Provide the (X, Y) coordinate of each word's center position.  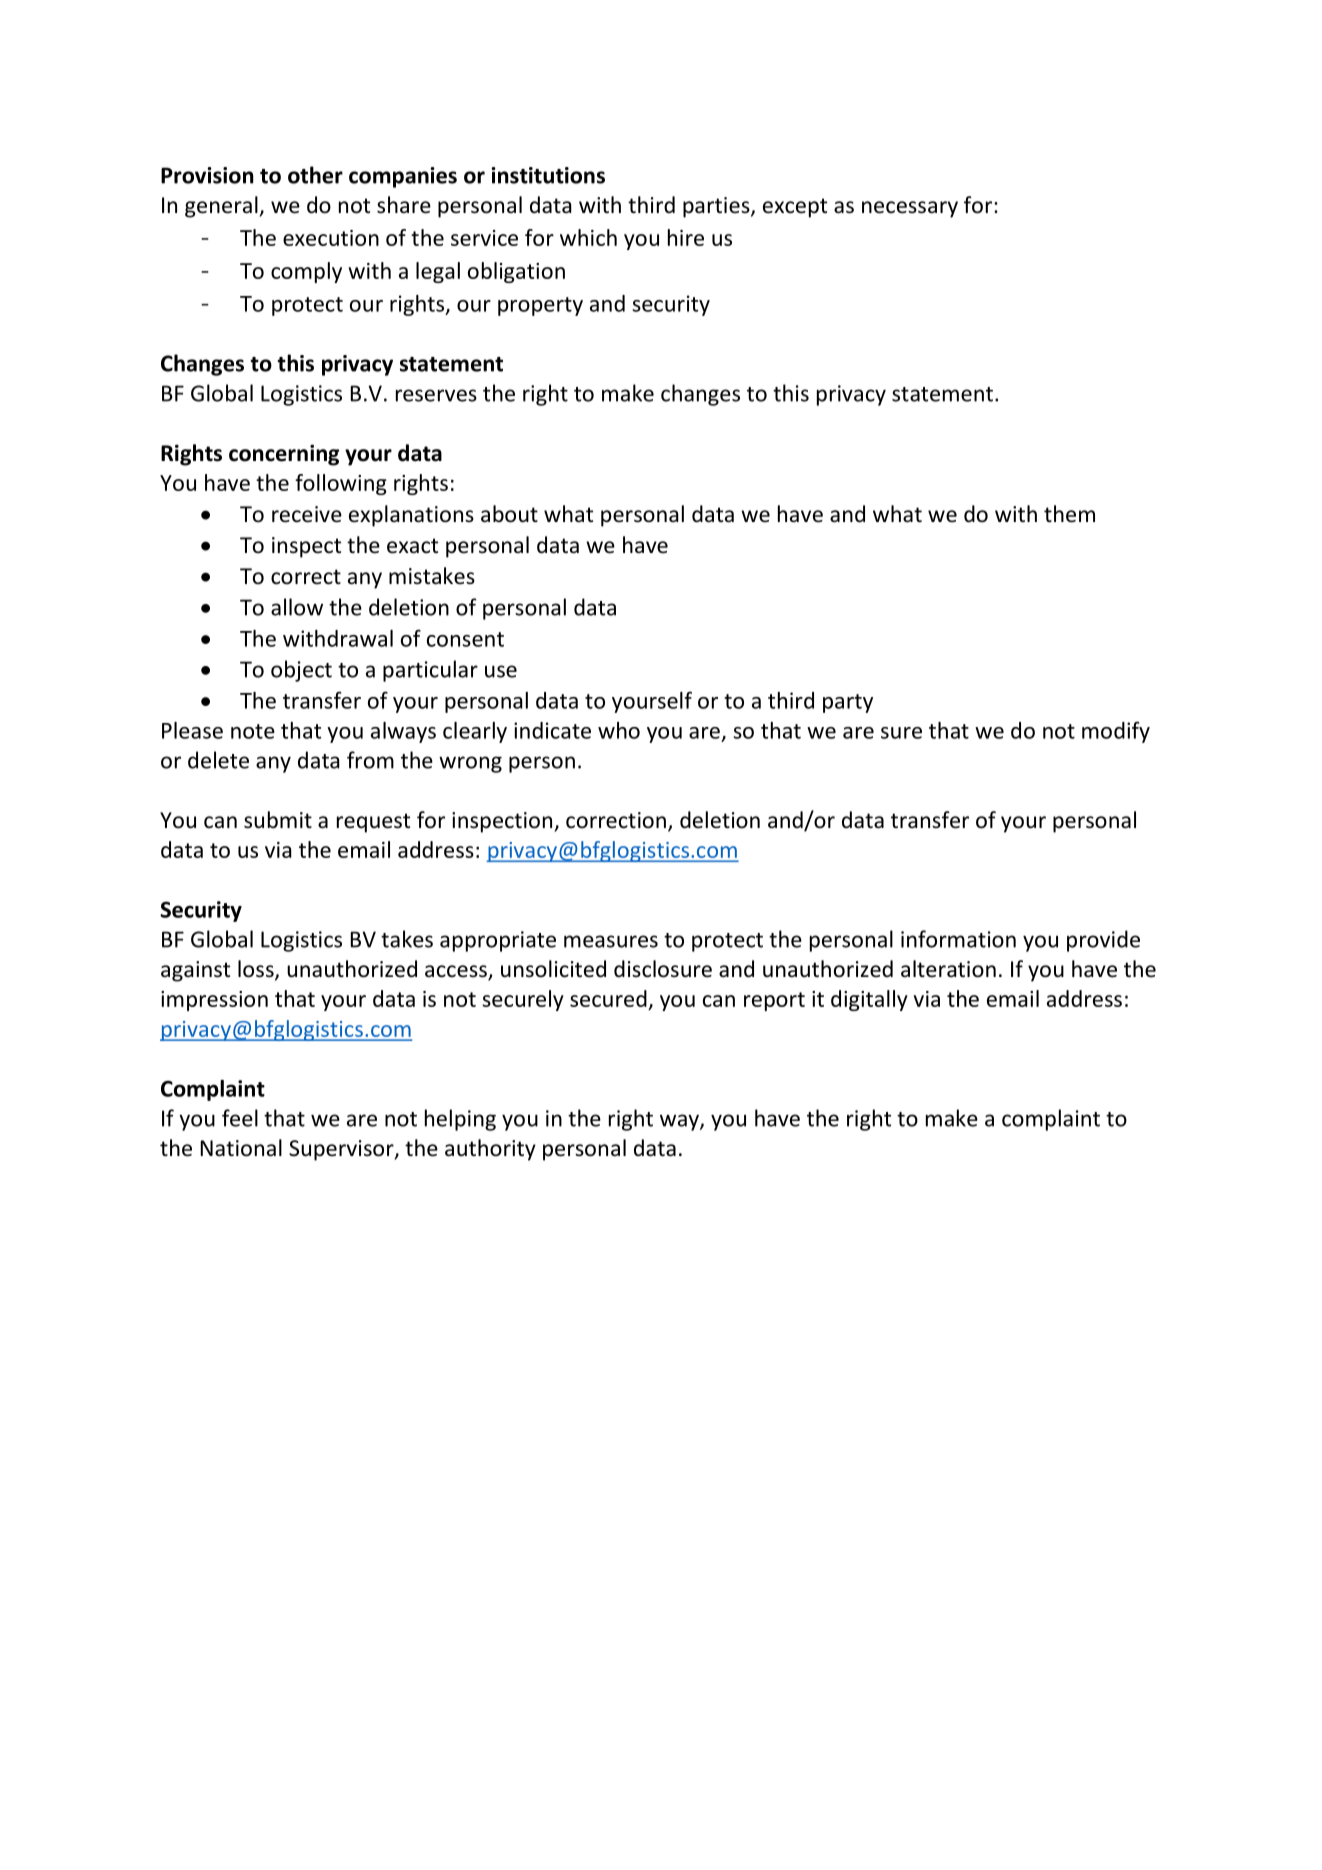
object (301, 671)
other (315, 175)
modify (1116, 732)
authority (490, 1150)
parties (717, 207)
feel (240, 1118)
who (619, 730)
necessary (910, 209)
